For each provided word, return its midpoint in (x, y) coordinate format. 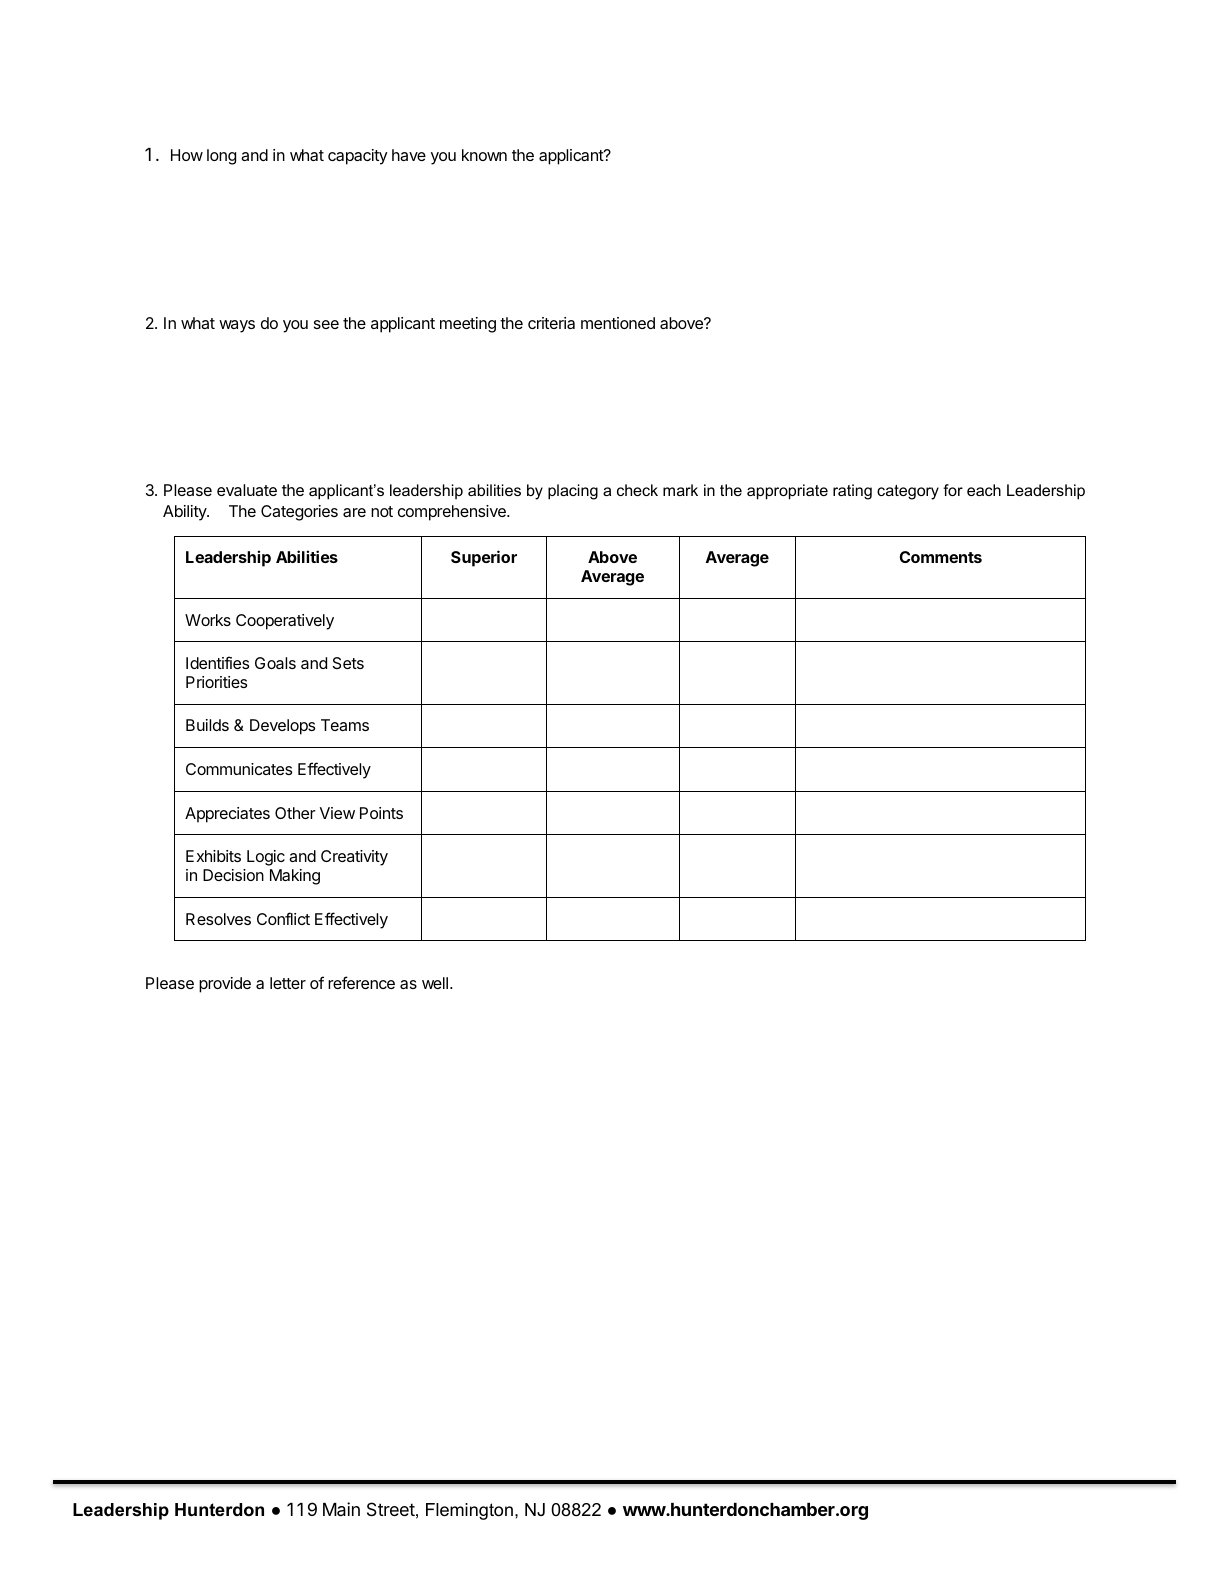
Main (341, 1509)
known (484, 155)
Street (391, 1509)
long (221, 157)
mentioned (618, 323)
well (435, 983)
